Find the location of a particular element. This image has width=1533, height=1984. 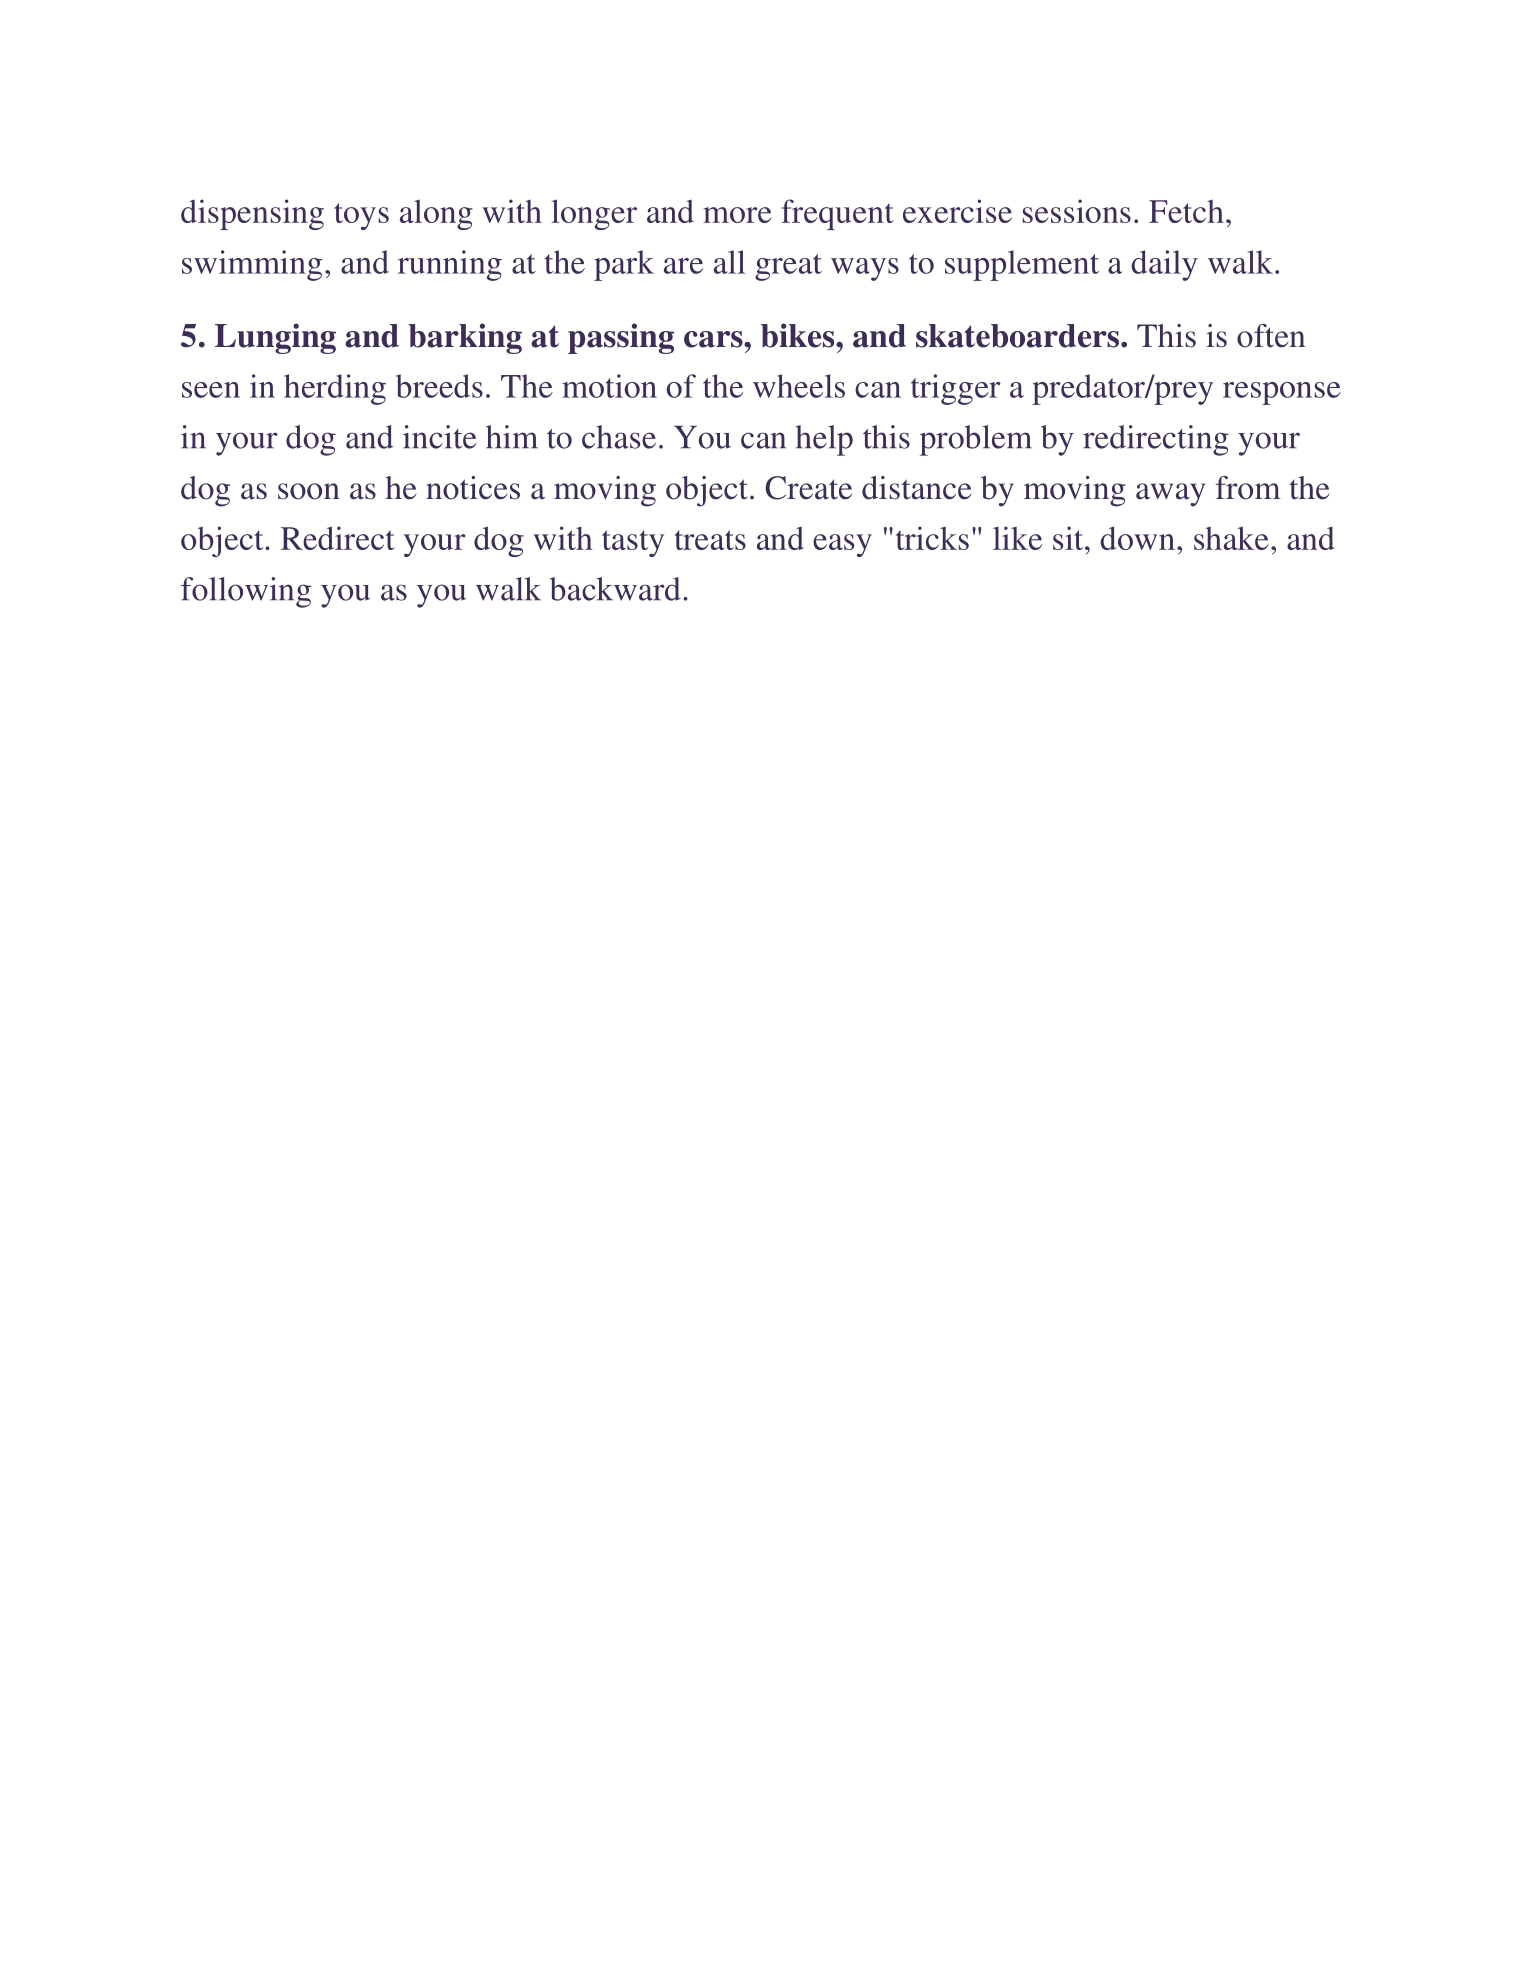

following is located at coordinates (246, 592).
